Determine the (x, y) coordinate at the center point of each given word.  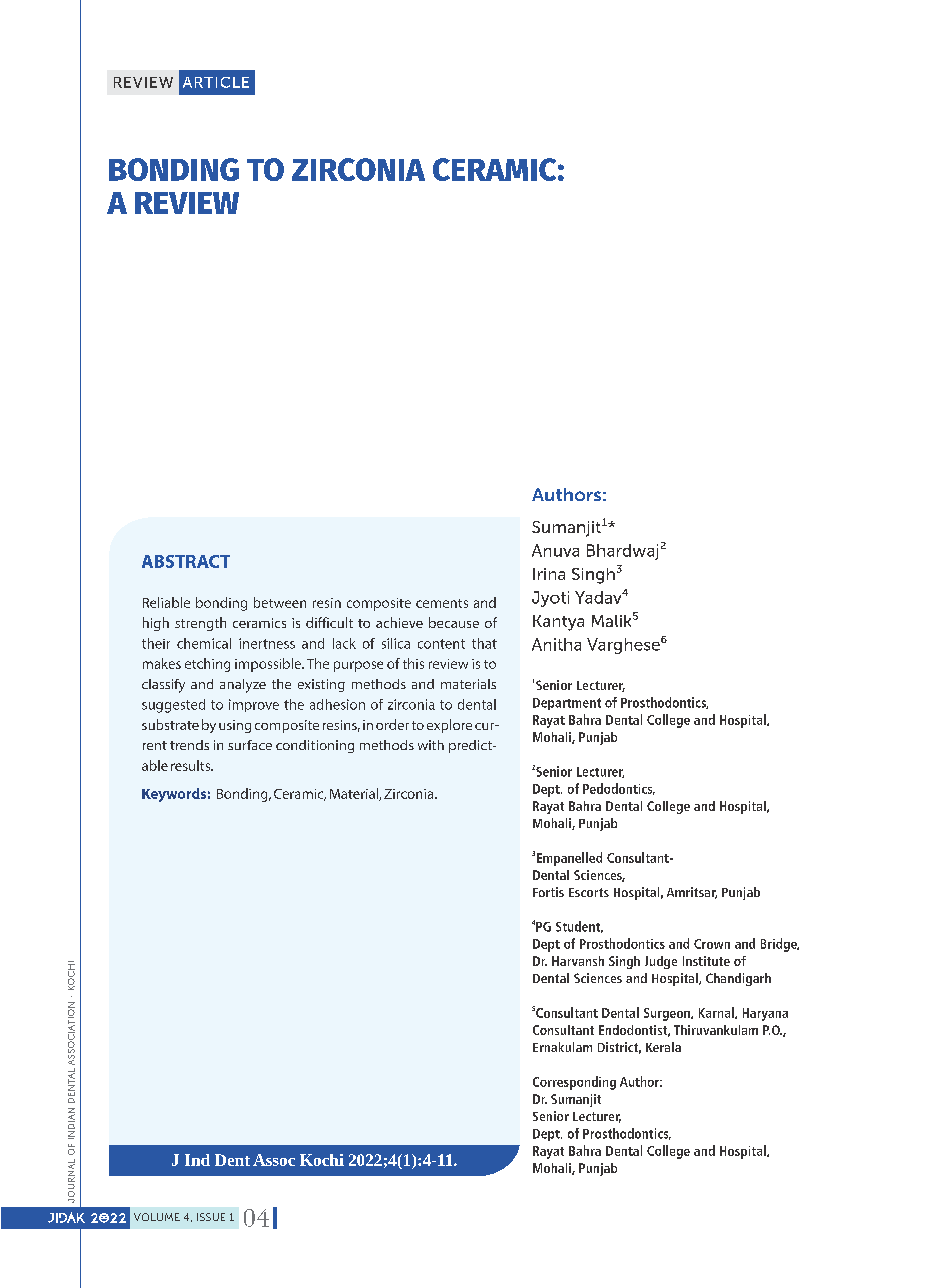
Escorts (589, 892)
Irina (549, 574)
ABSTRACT (186, 561)
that (484, 643)
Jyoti (550, 599)
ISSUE (211, 1217)
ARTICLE (216, 82)
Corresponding (574, 1083)
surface (250, 745)
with (431, 745)
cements (442, 603)
